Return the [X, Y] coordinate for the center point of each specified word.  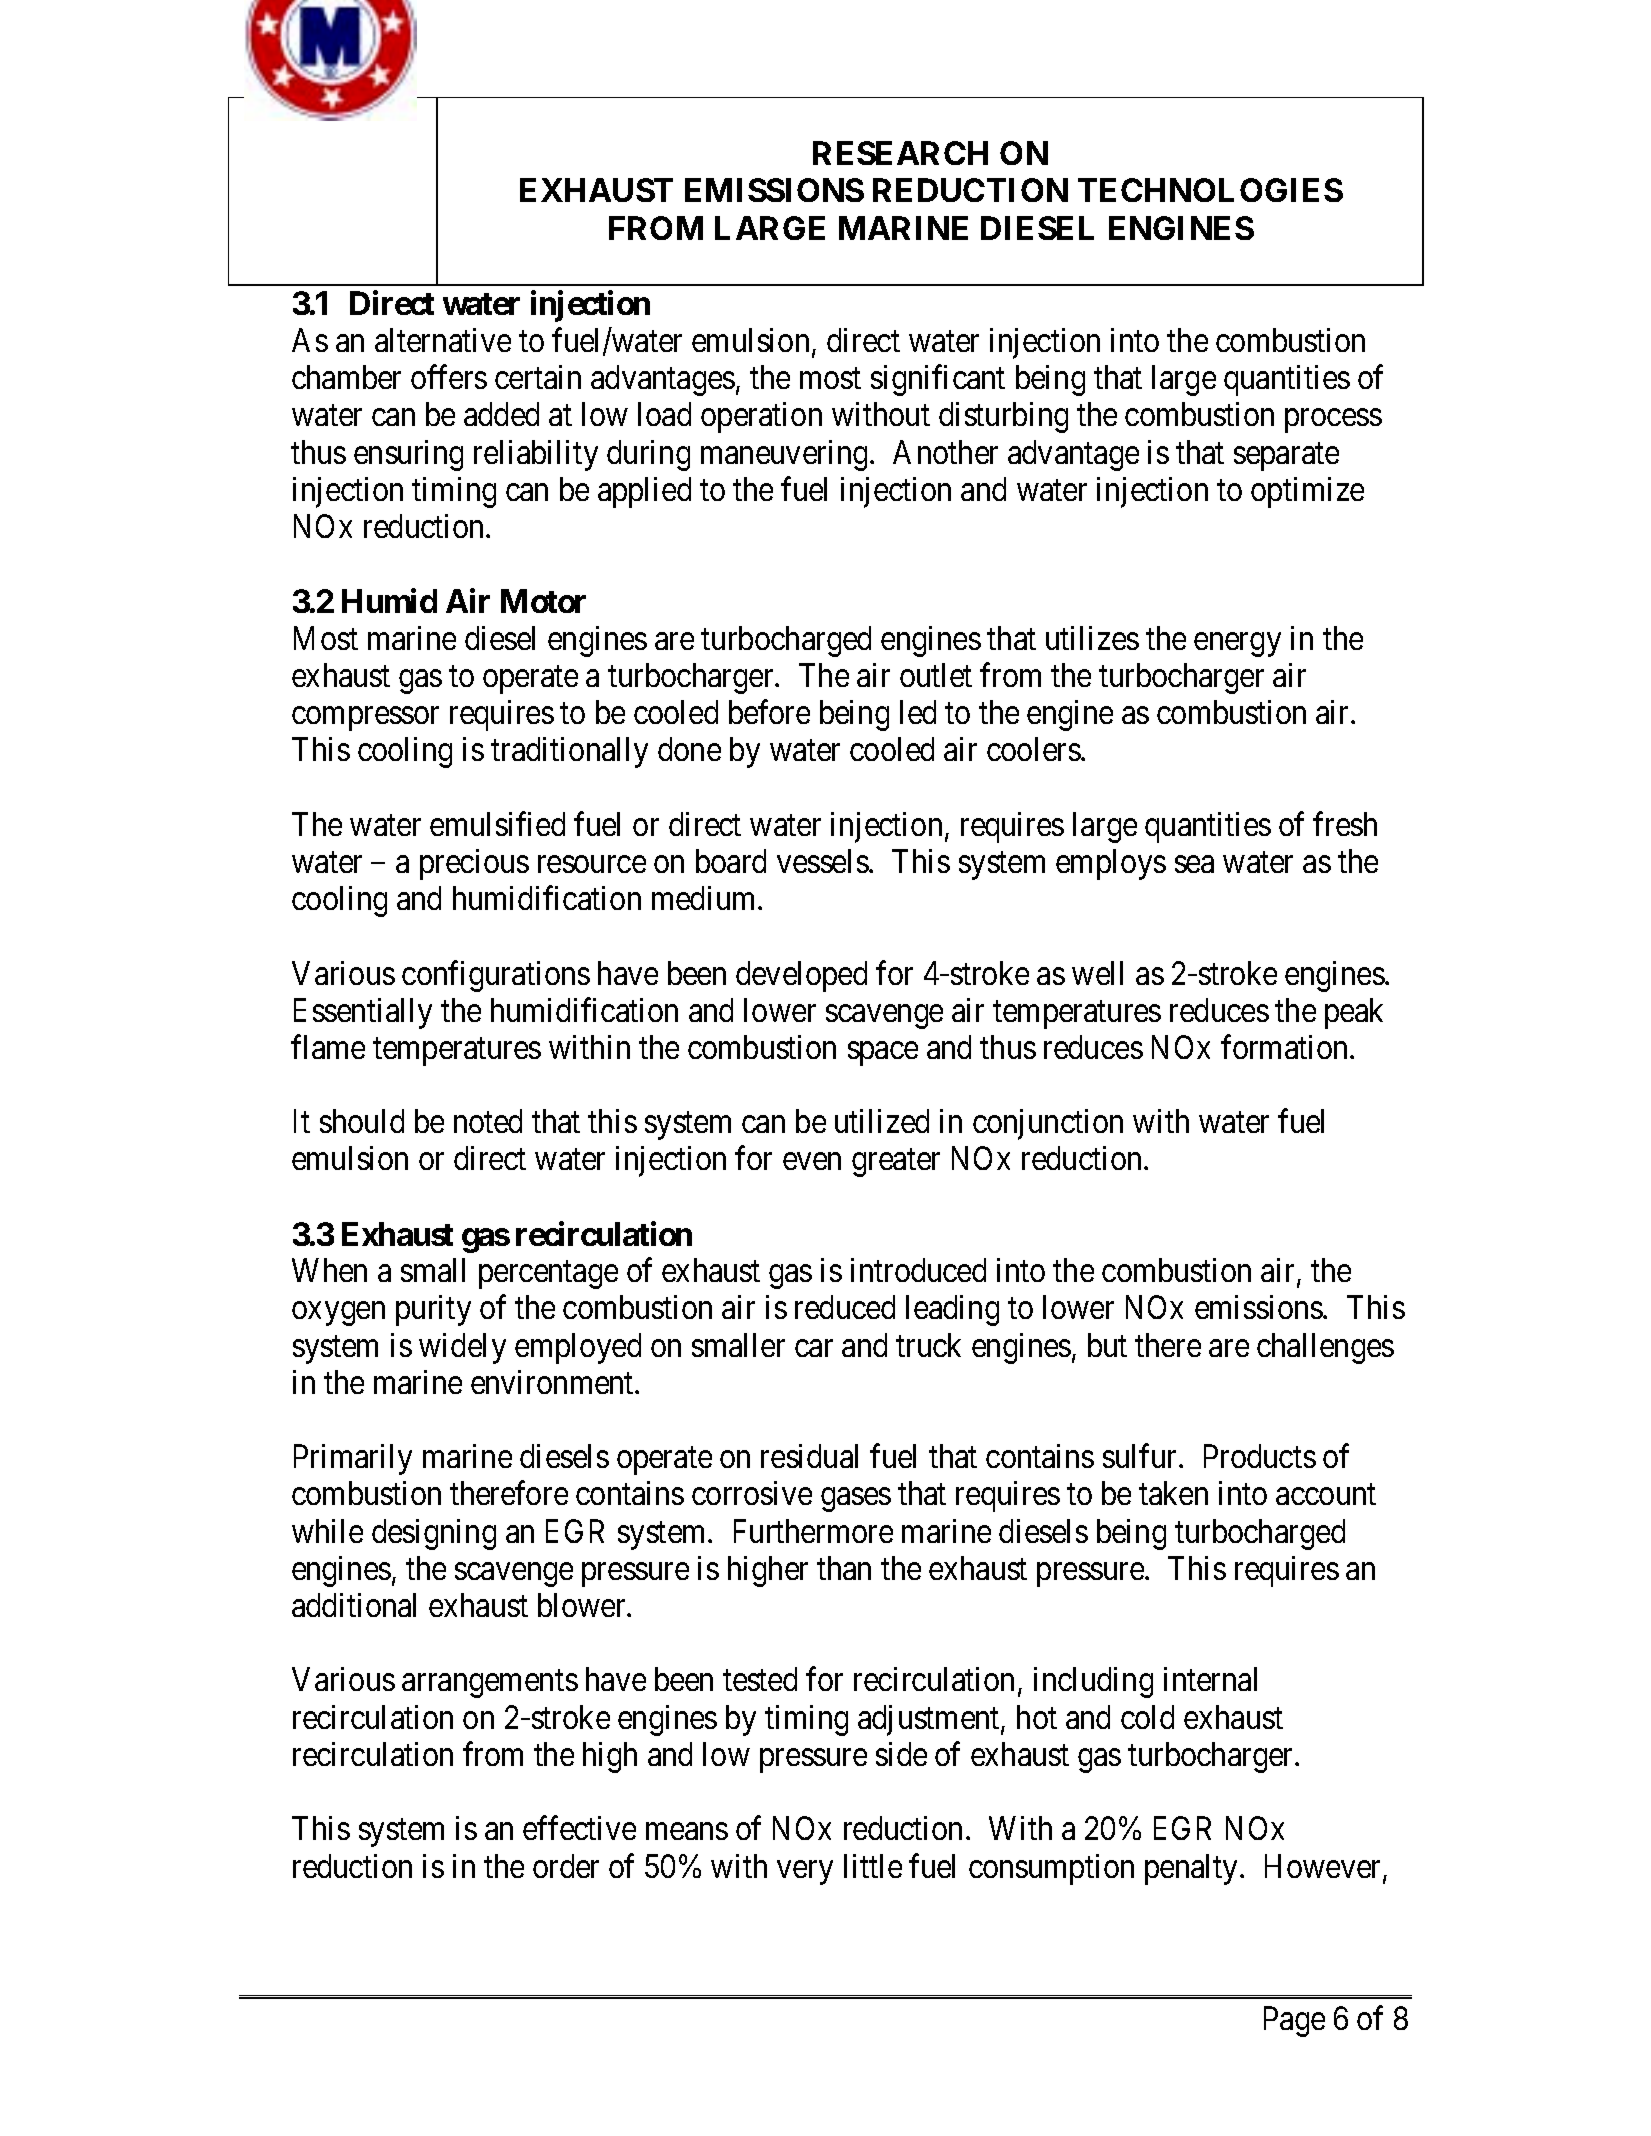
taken [1173, 1493]
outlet [936, 675]
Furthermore [813, 1531]
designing [434, 1534]
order [566, 1866]
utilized [882, 1121]
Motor [543, 601]
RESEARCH [900, 153]
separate [1286, 457]
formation [1286, 1047]
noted [488, 1121]
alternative [443, 340]
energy [1237, 645]
